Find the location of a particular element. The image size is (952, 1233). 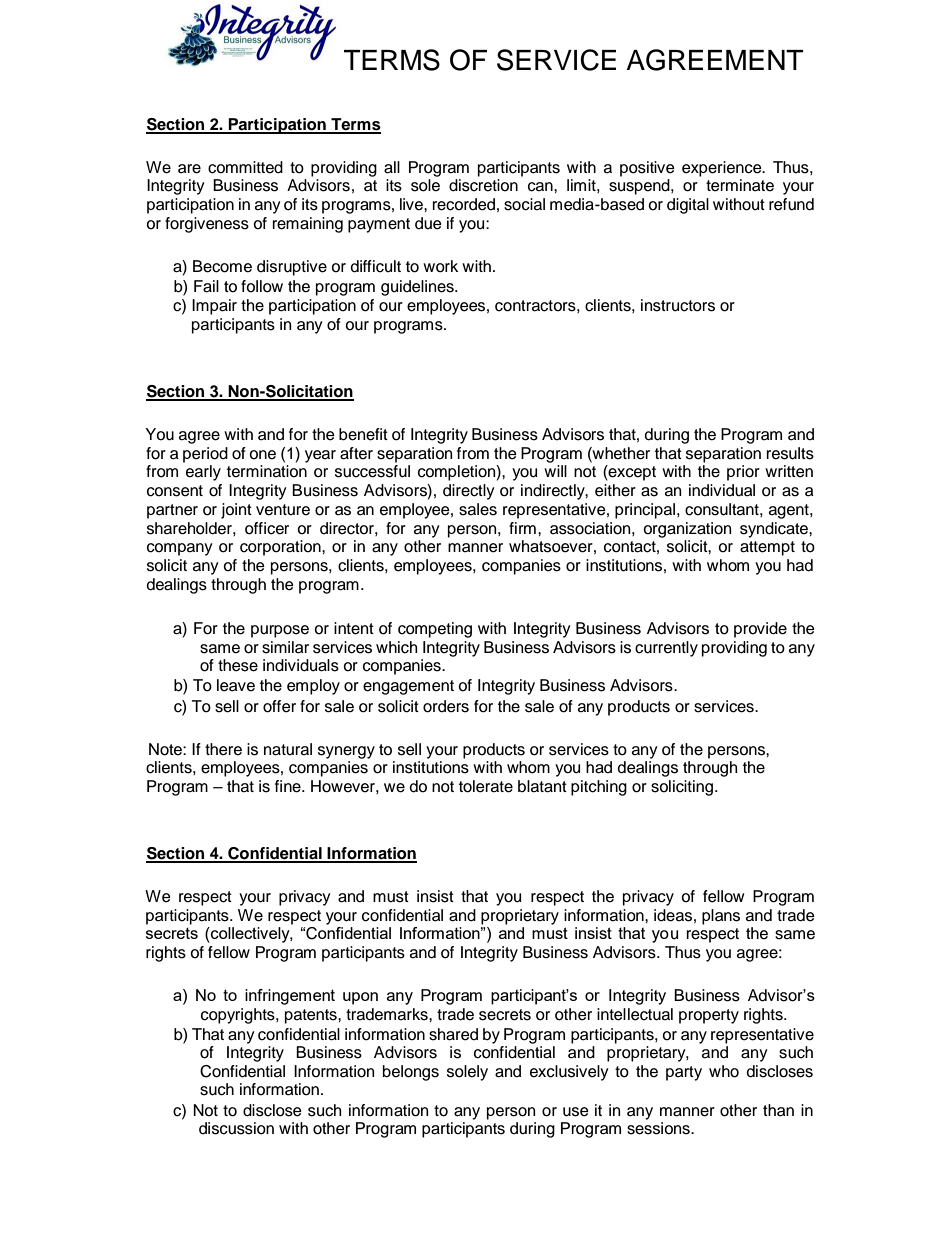

discretion is located at coordinates (483, 185).
